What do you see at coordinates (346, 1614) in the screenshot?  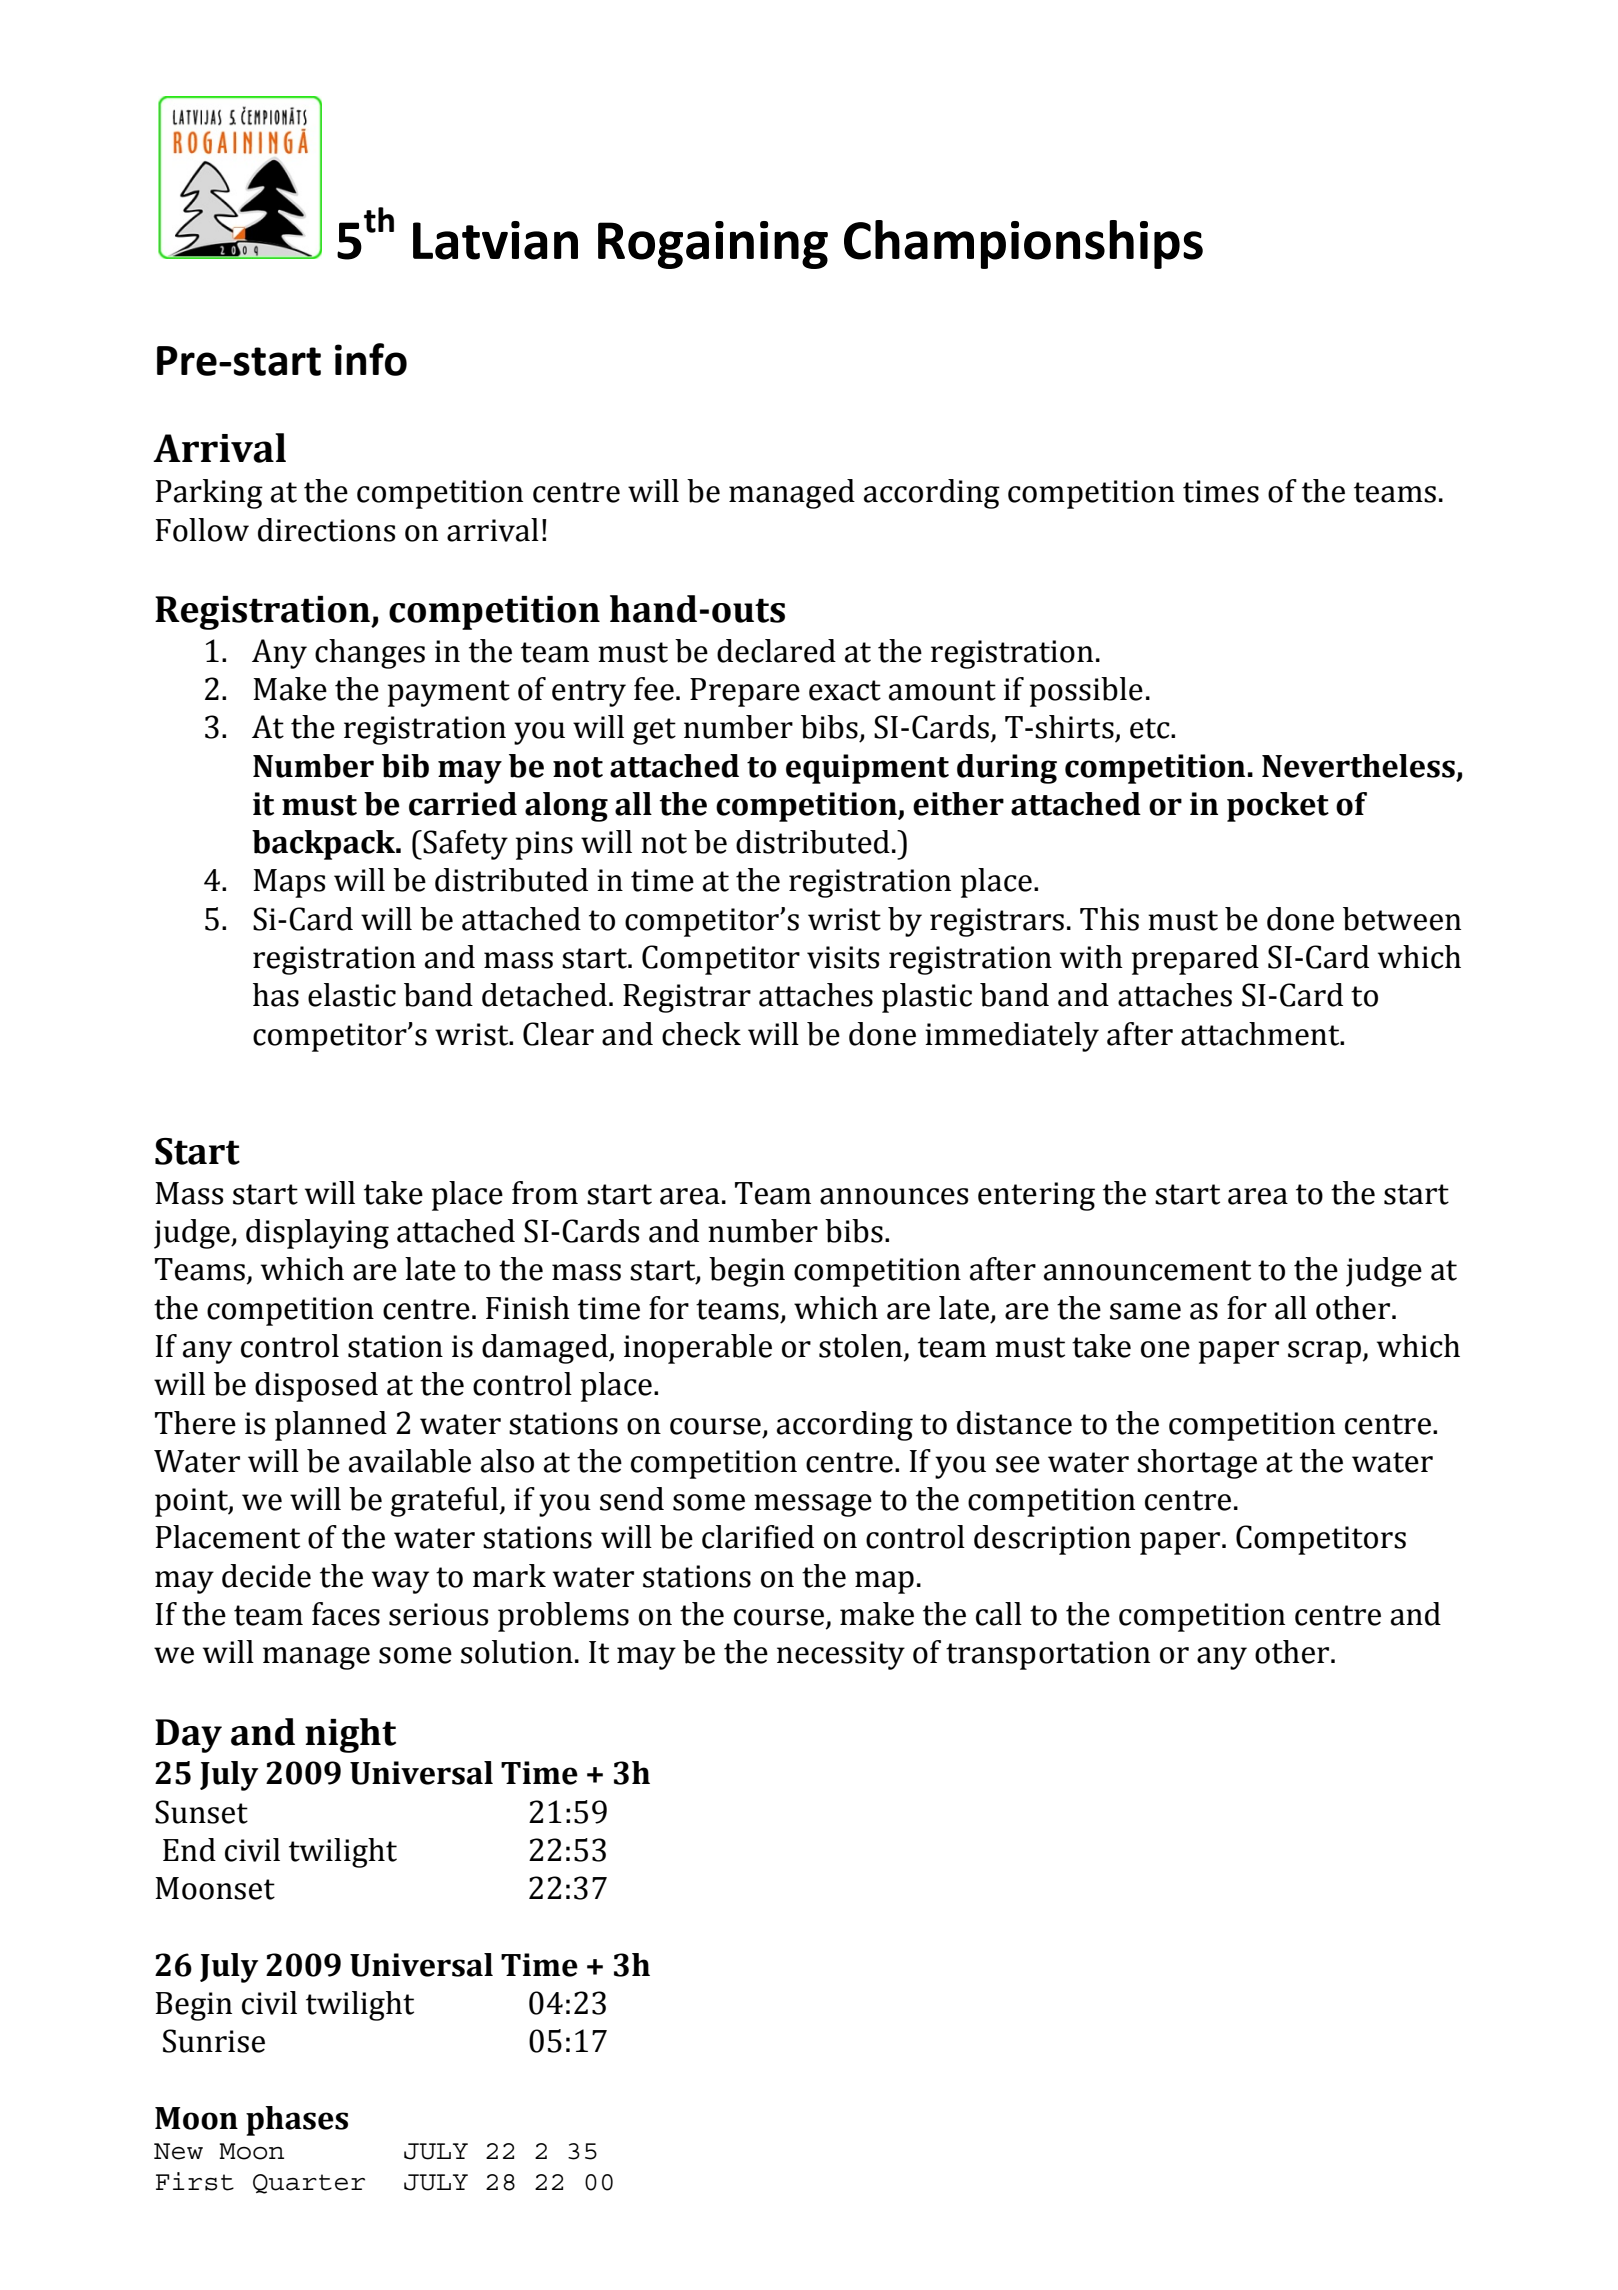 I see `faces` at bounding box center [346, 1614].
